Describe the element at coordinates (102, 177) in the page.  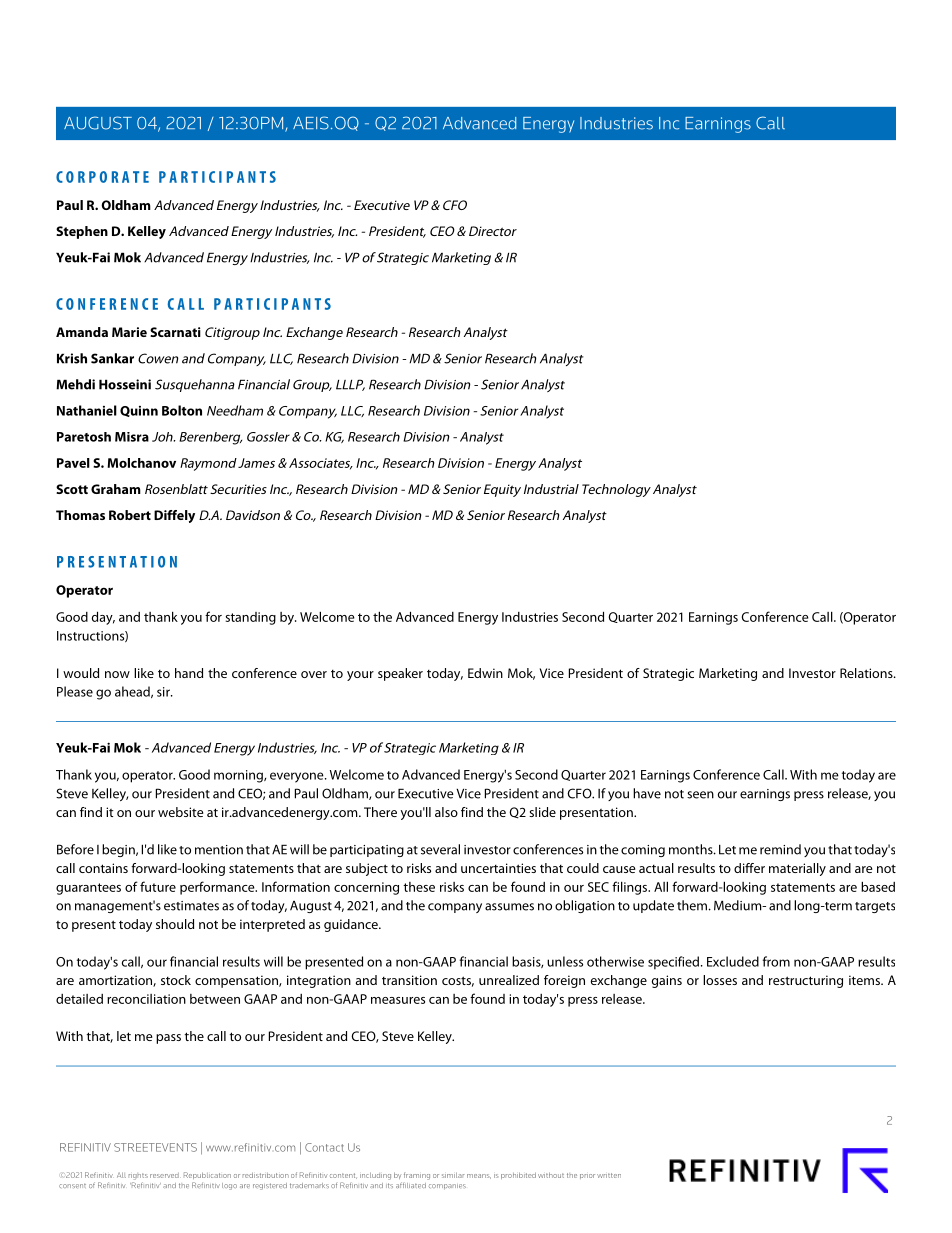
I see `CORPORATE` at that location.
